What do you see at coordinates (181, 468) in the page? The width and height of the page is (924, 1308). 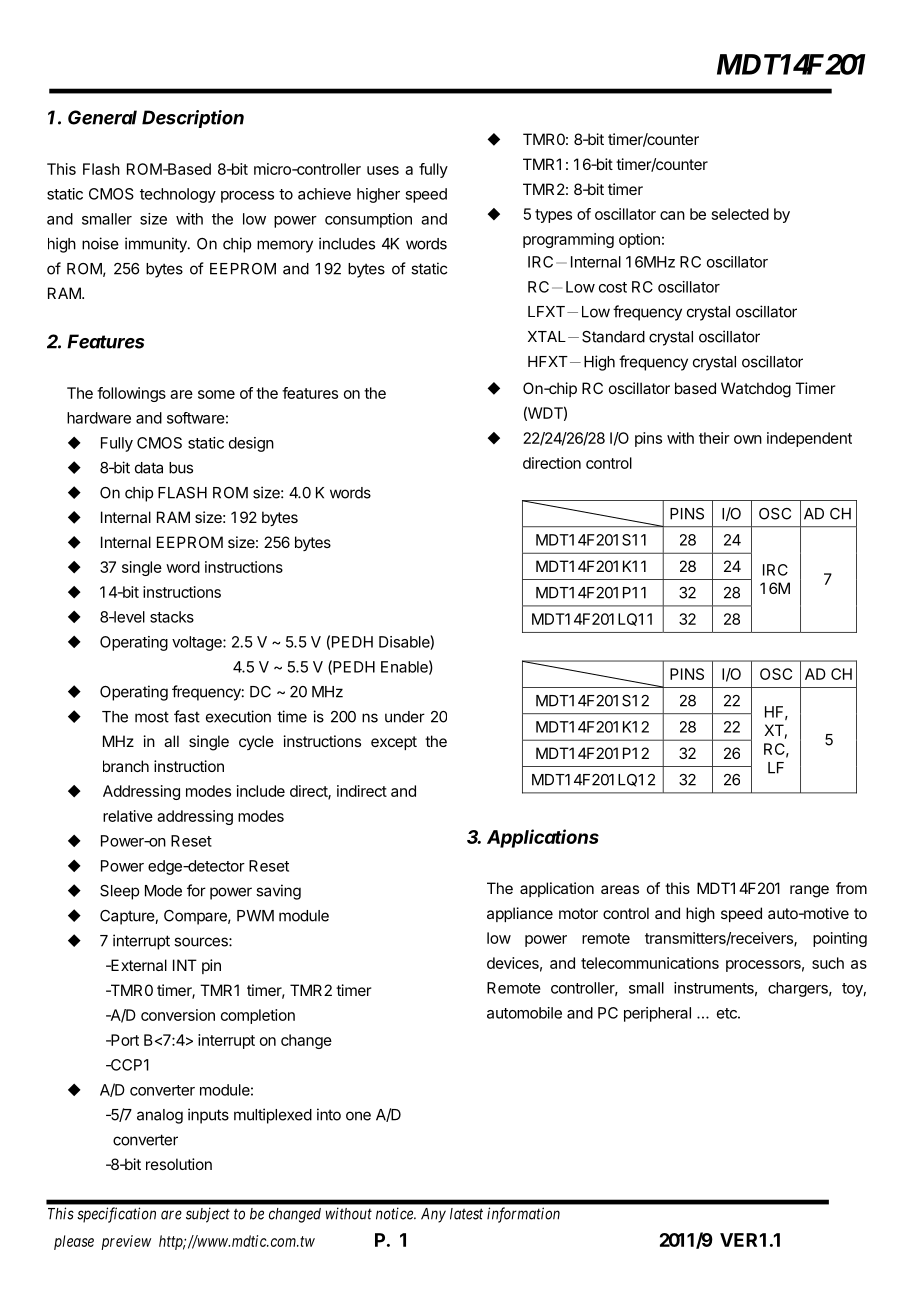 I see `bus` at bounding box center [181, 468].
